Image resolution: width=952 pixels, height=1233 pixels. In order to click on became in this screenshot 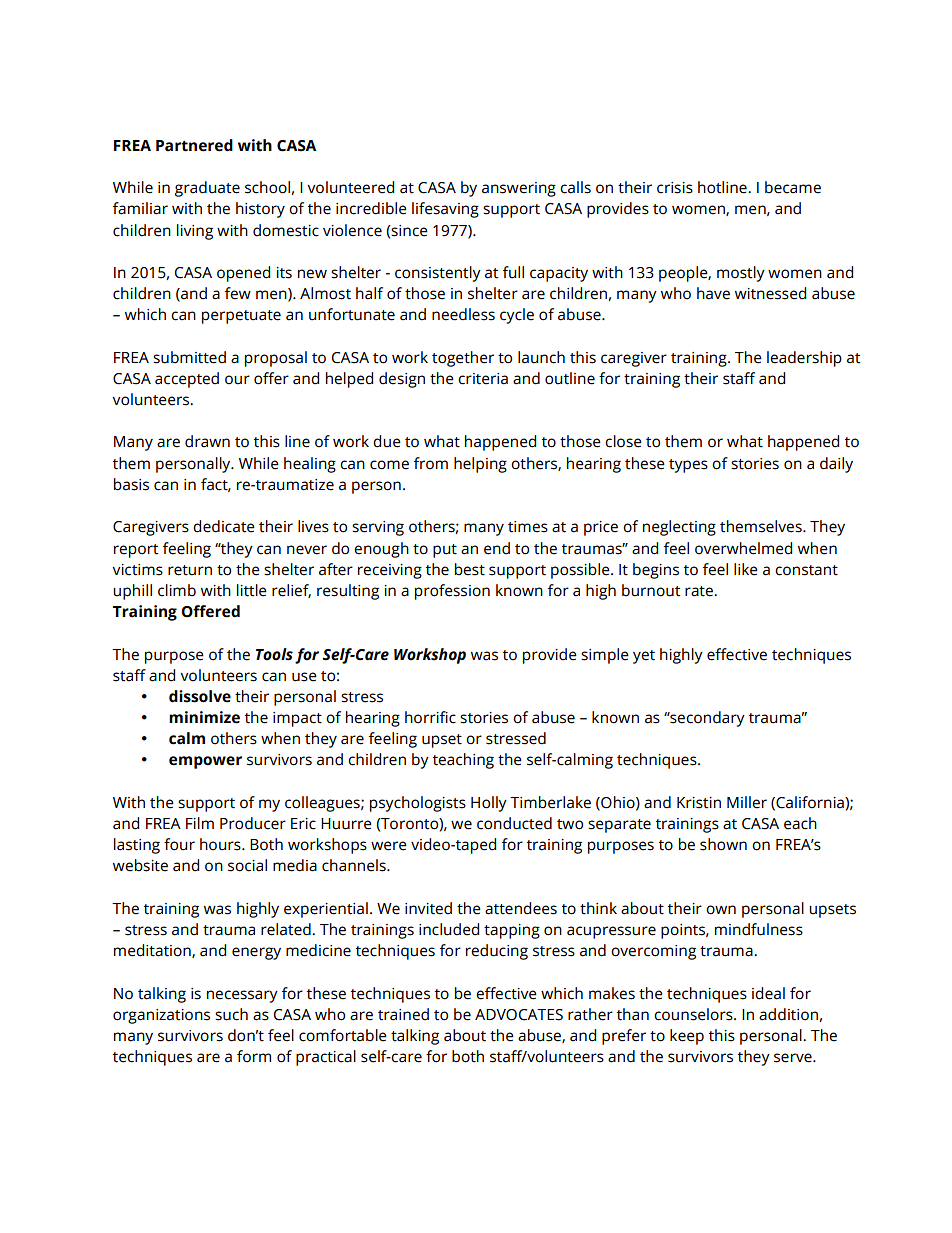, I will do `click(793, 187)`.
